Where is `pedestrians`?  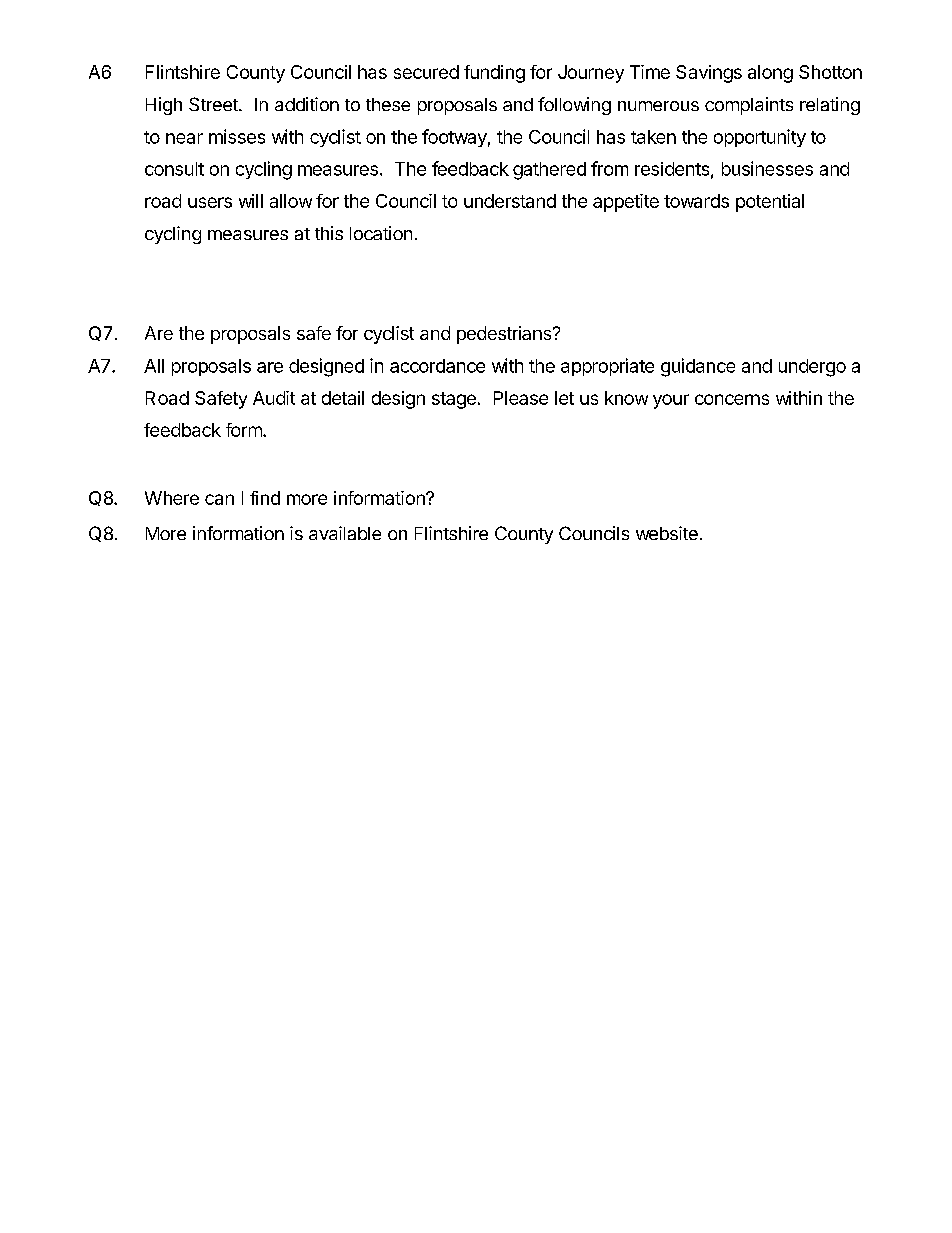
pedestrians is located at coordinates (505, 335).
